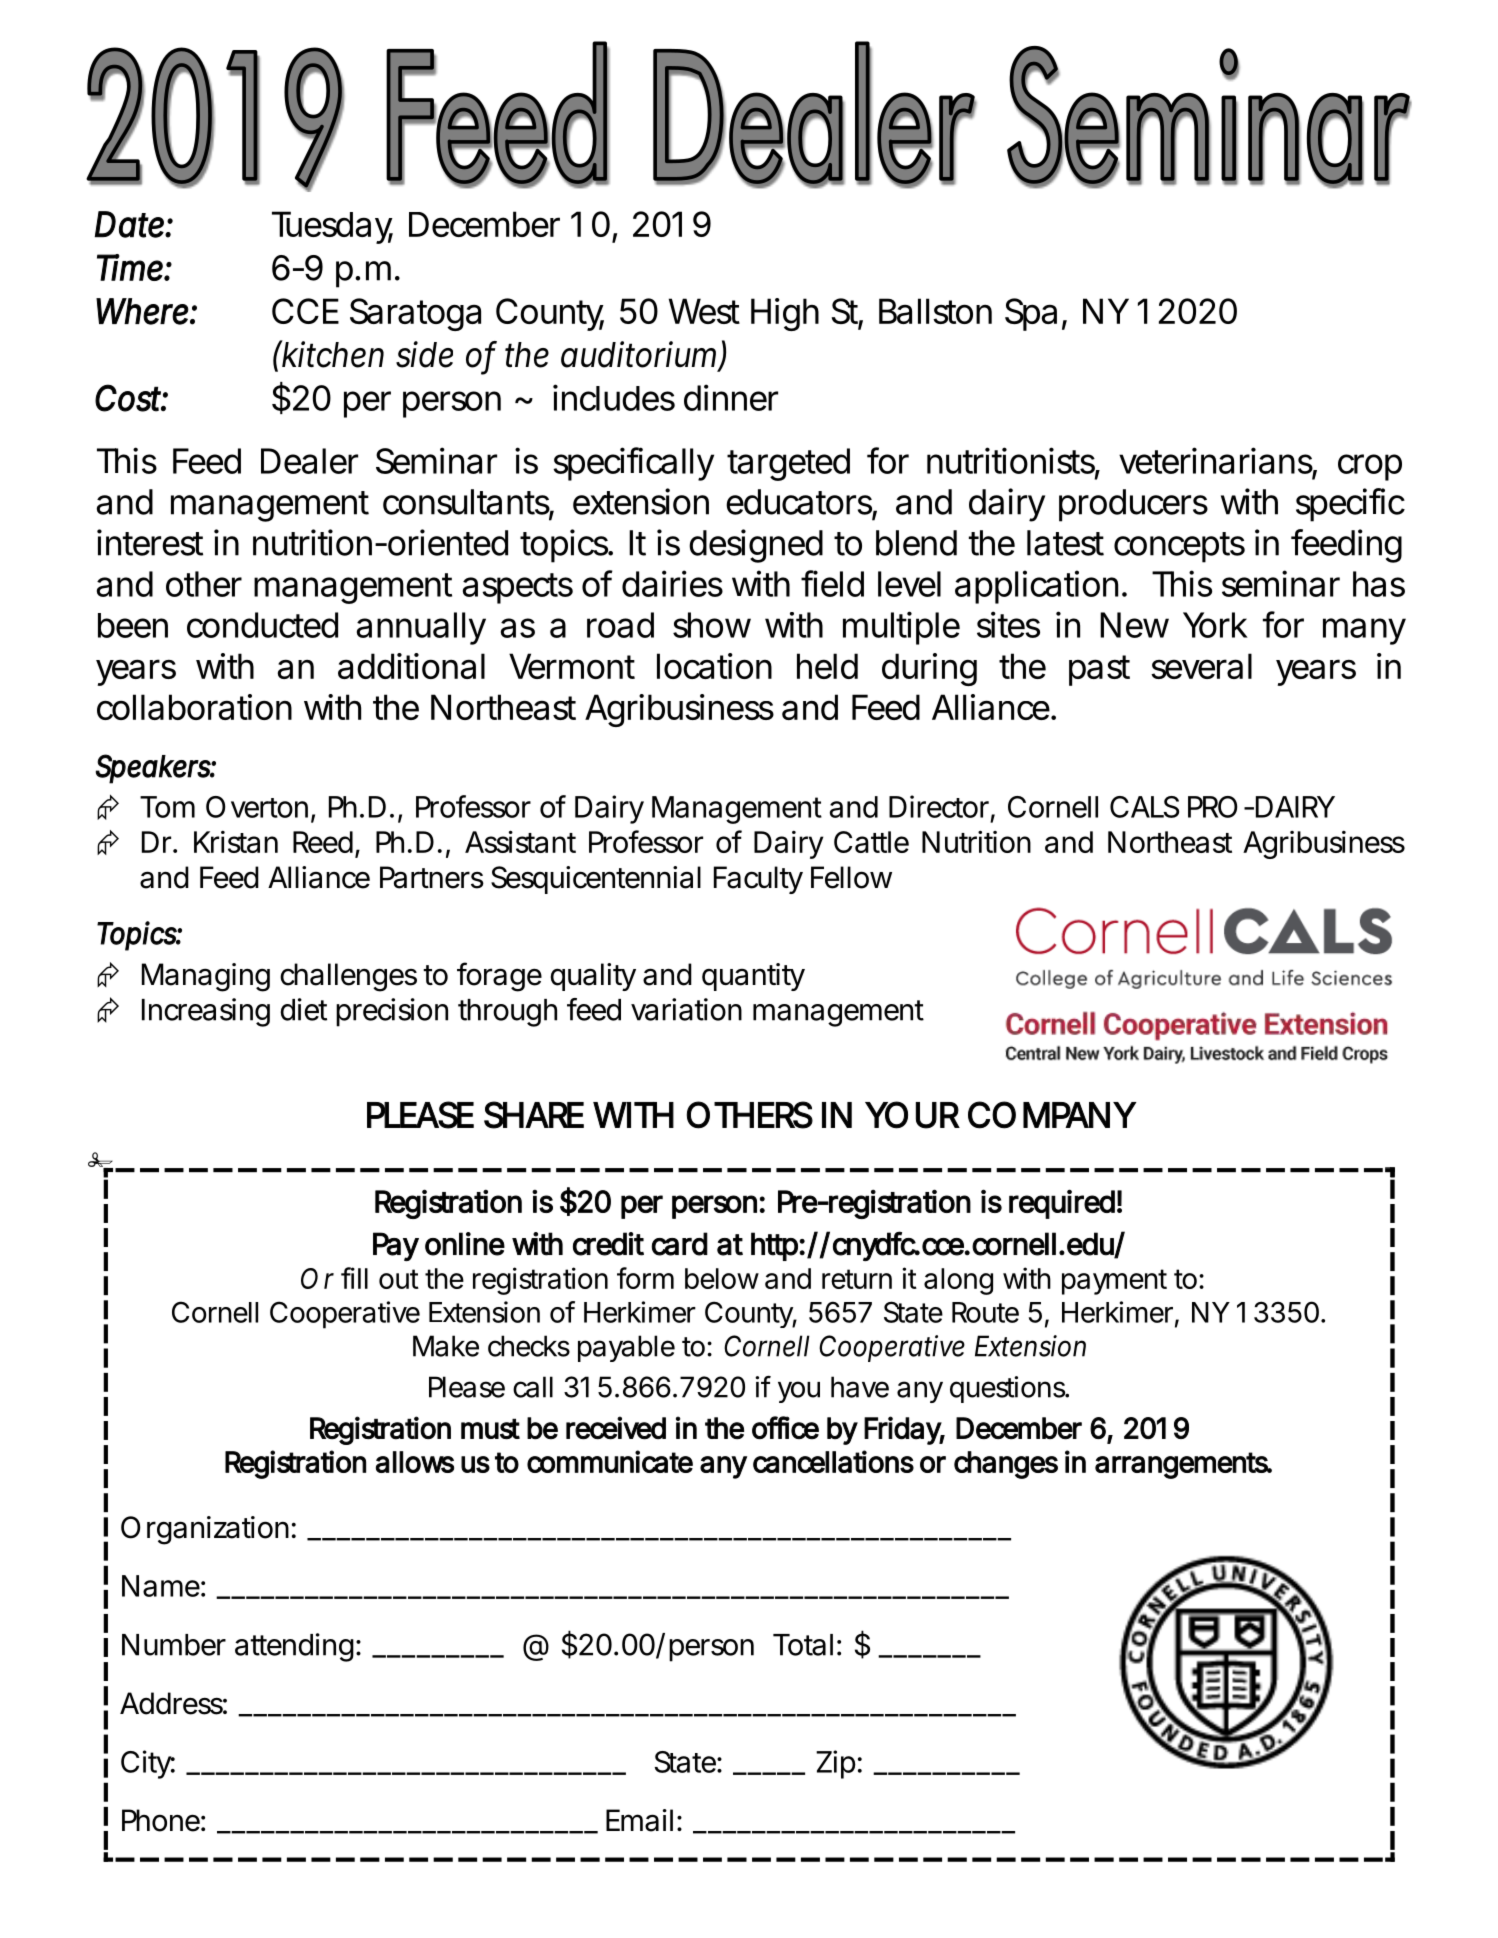 The height and width of the page is (1938, 1498). What do you see at coordinates (785, 314) in the page?
I see `High` at bounding box center [785, 314].
